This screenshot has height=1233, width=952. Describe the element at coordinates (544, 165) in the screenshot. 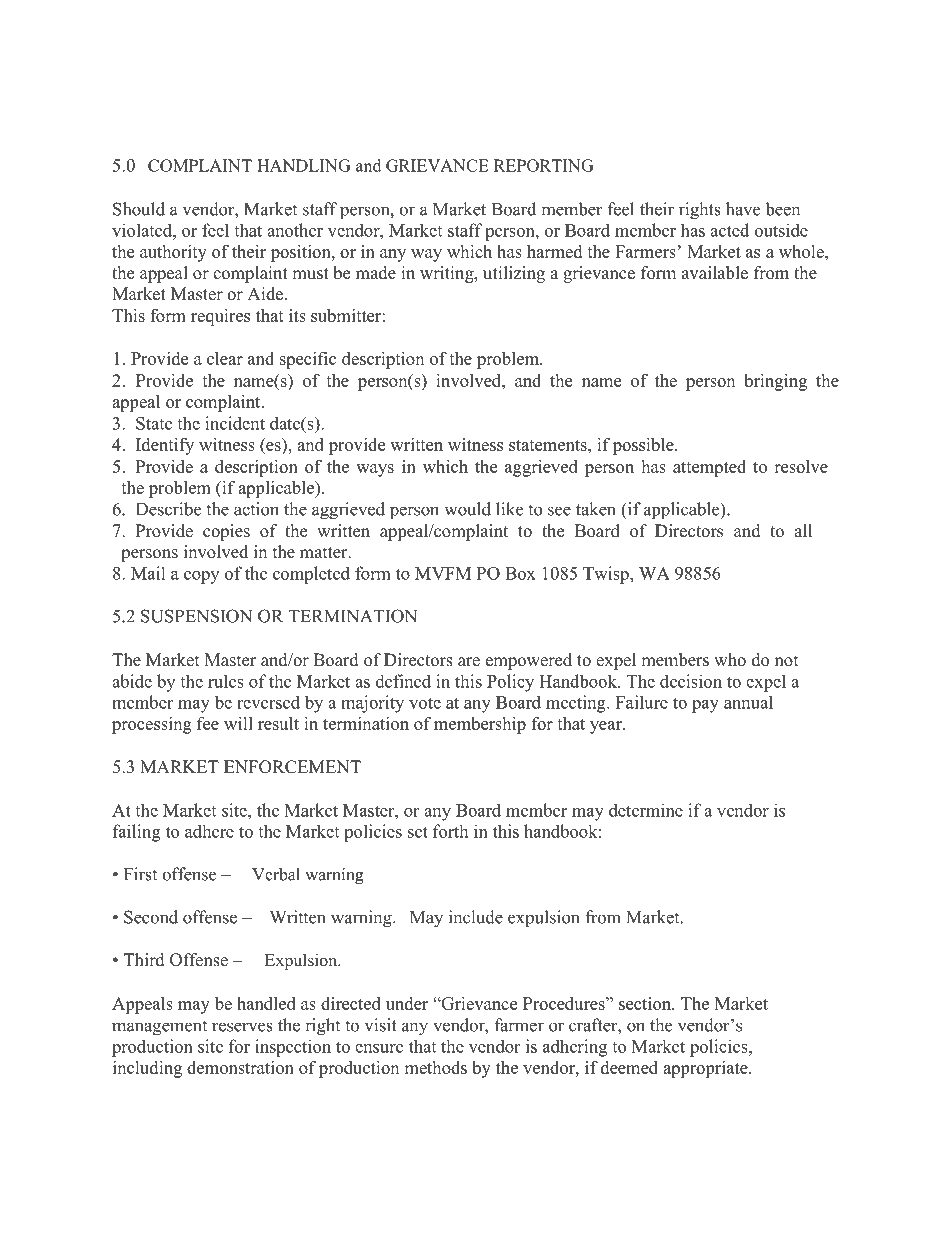

I see `REPORTING` at that location.
